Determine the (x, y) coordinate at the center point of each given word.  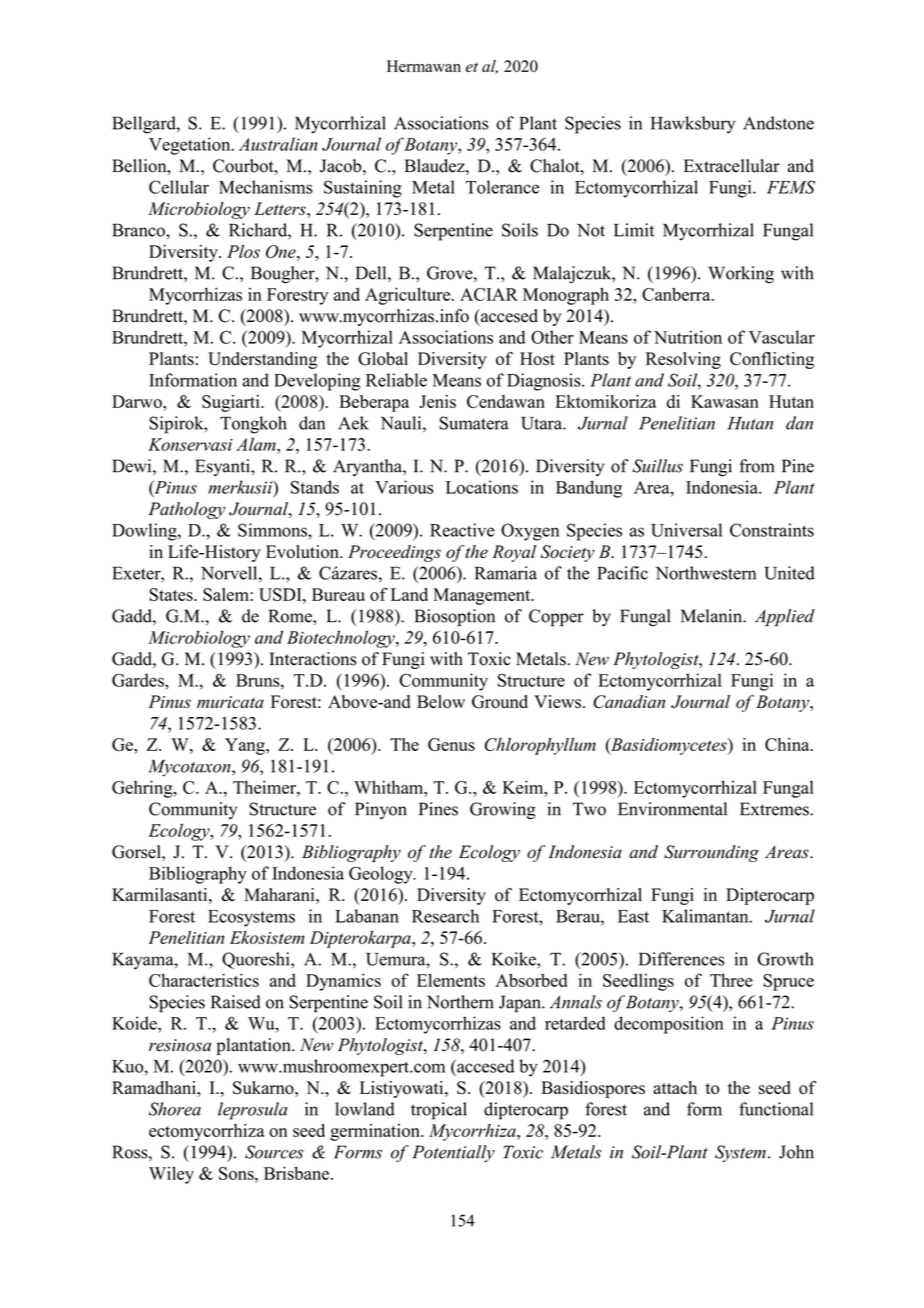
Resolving (683, 360)
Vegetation (191, 146)
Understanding (262, 360)
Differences (681, 959)
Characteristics (204, 980)
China (788, 744)
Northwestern (706, 573)
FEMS (791, 187)
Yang (246, 746)
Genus (451, 744)
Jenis (437, 401)
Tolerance (502, 187)
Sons (237, 1173)
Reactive (462, 530)
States (172, 594)
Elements (451, 980)
